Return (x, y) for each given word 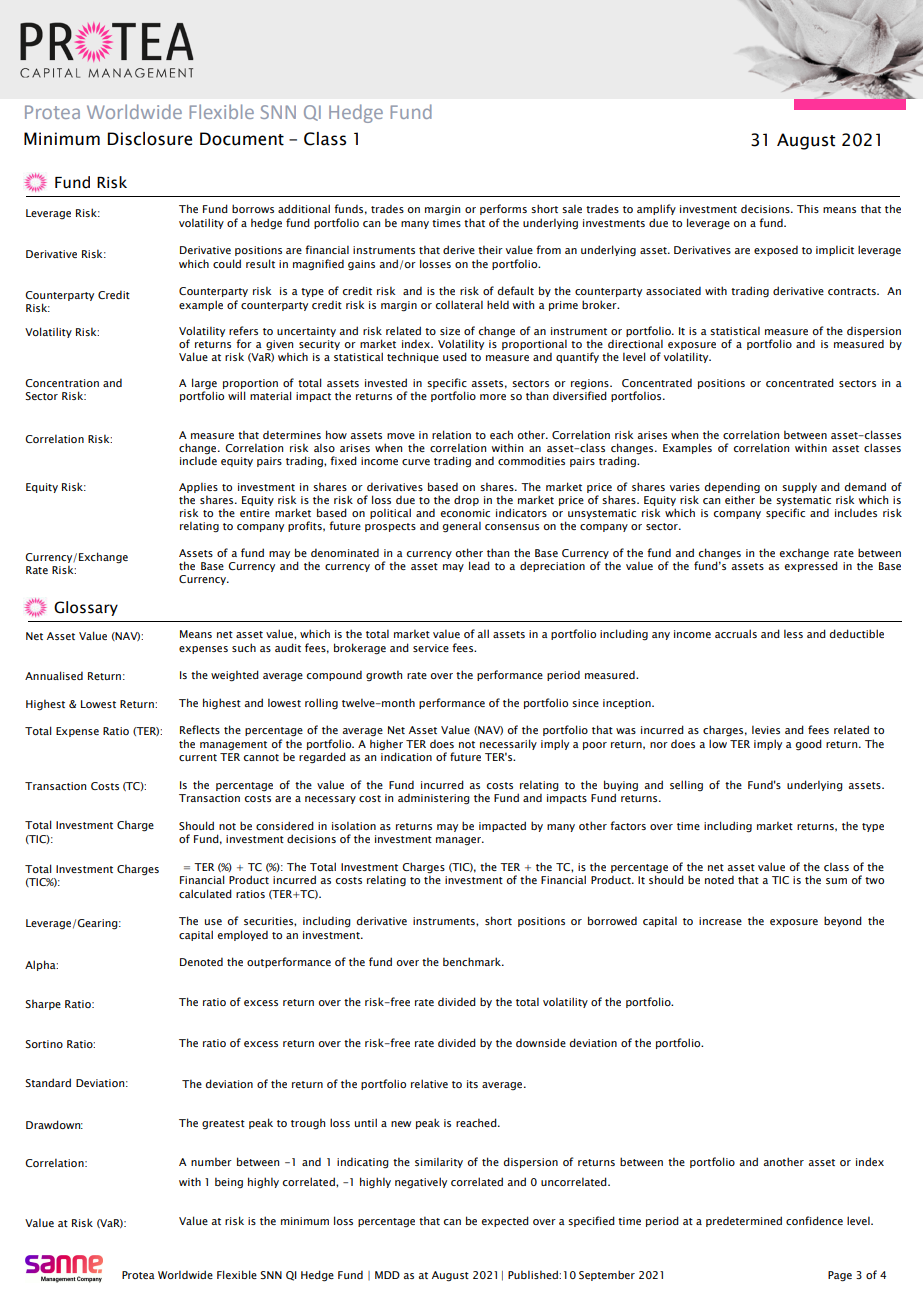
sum (836, 881)
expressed (811, 565)
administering (434, 799)
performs (503, 209)
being (229, 1182)
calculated (205, 893)
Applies (198, 489)
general (462, 527)
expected (505, 1221)
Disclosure (150, 139)
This (808, 208)
